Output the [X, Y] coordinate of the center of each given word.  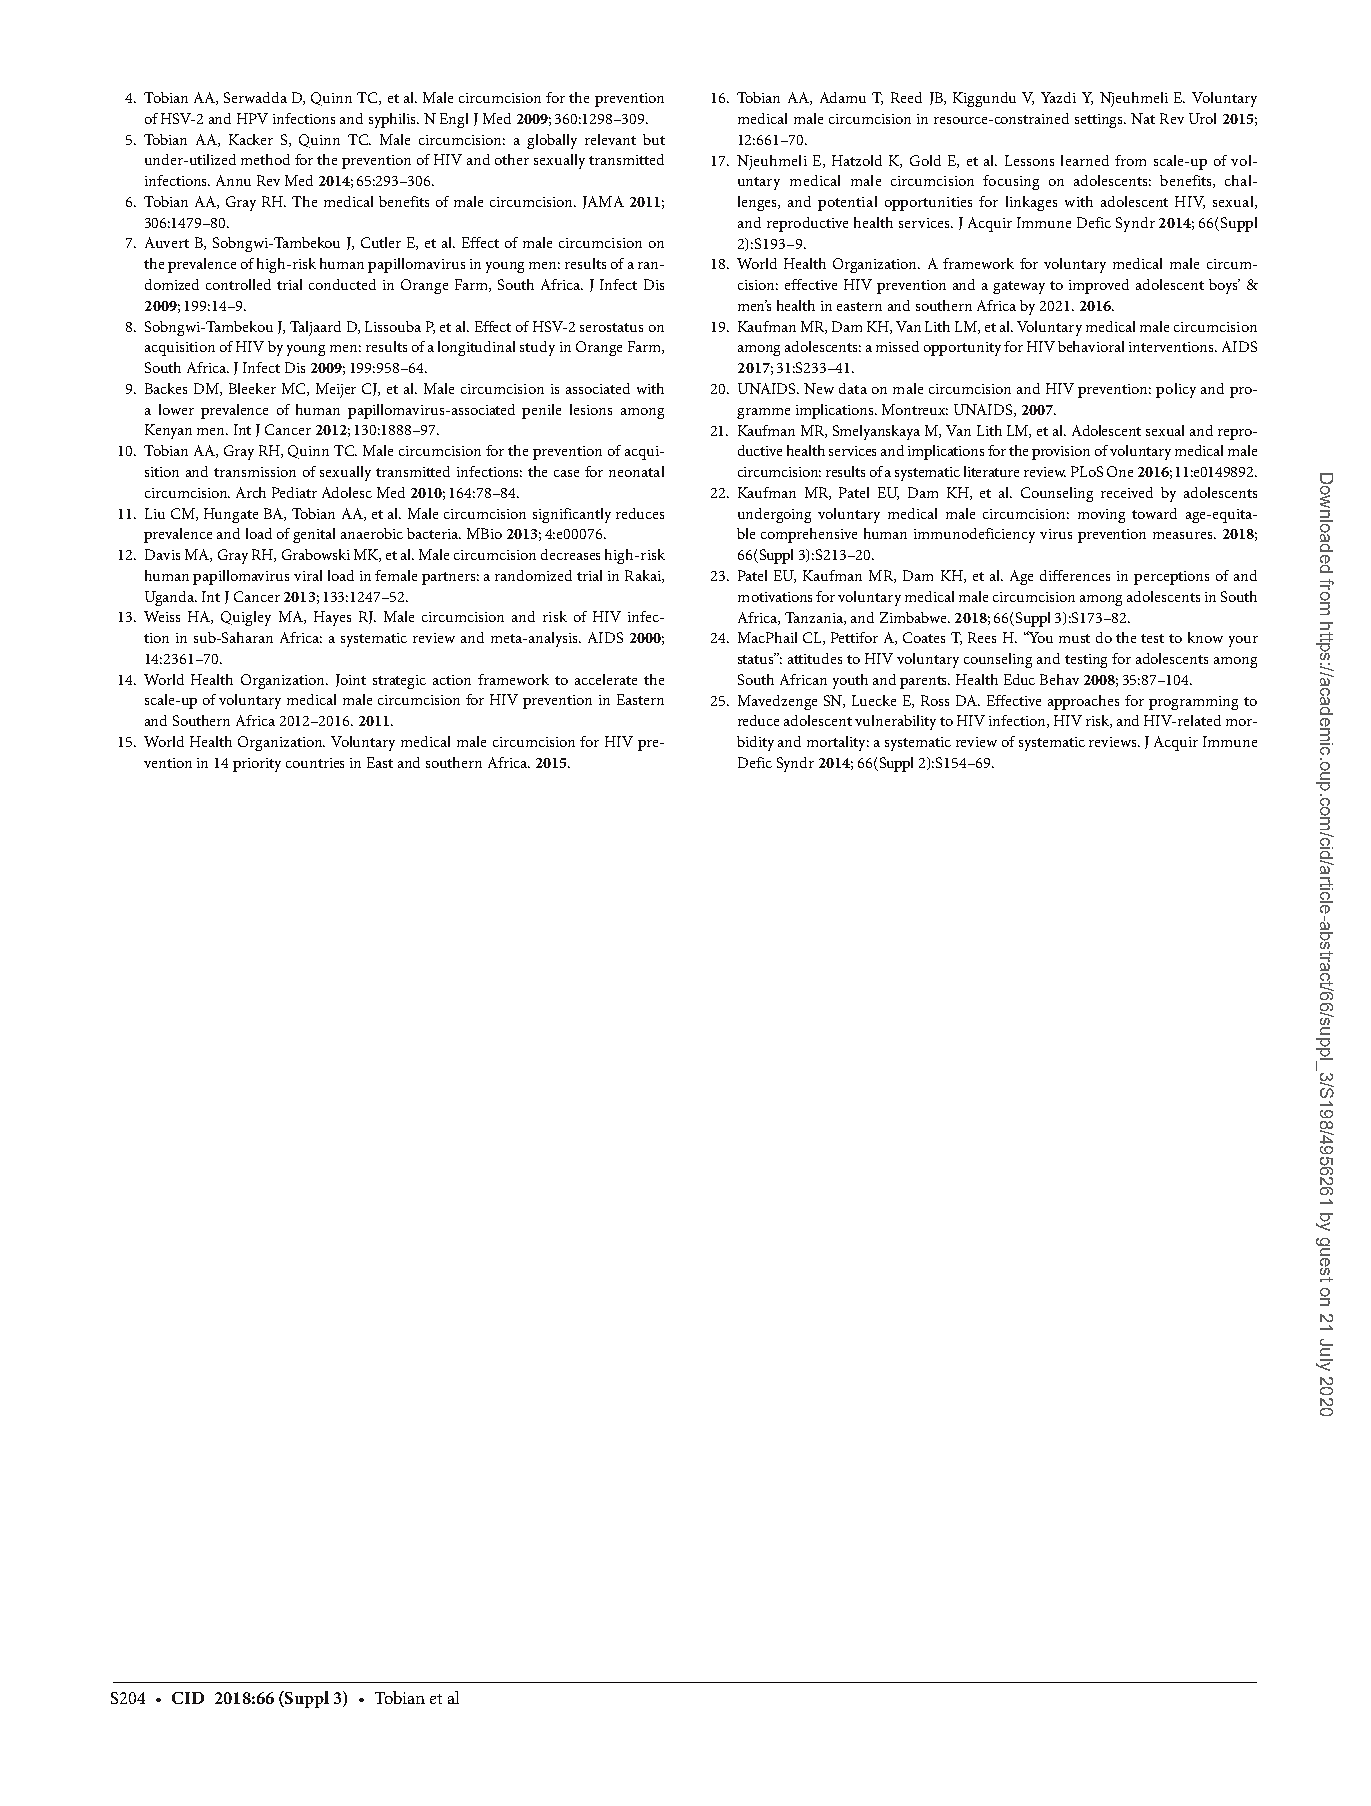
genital [314, 535]
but [654, 139]
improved [1099, 286]
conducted [342, 284]
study [537, 348]
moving [1101, 516]
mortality [838, 743]
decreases [570, 554]
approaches [1083, 702]
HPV [252, 118]
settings [1100, 121]
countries [315, 763]
